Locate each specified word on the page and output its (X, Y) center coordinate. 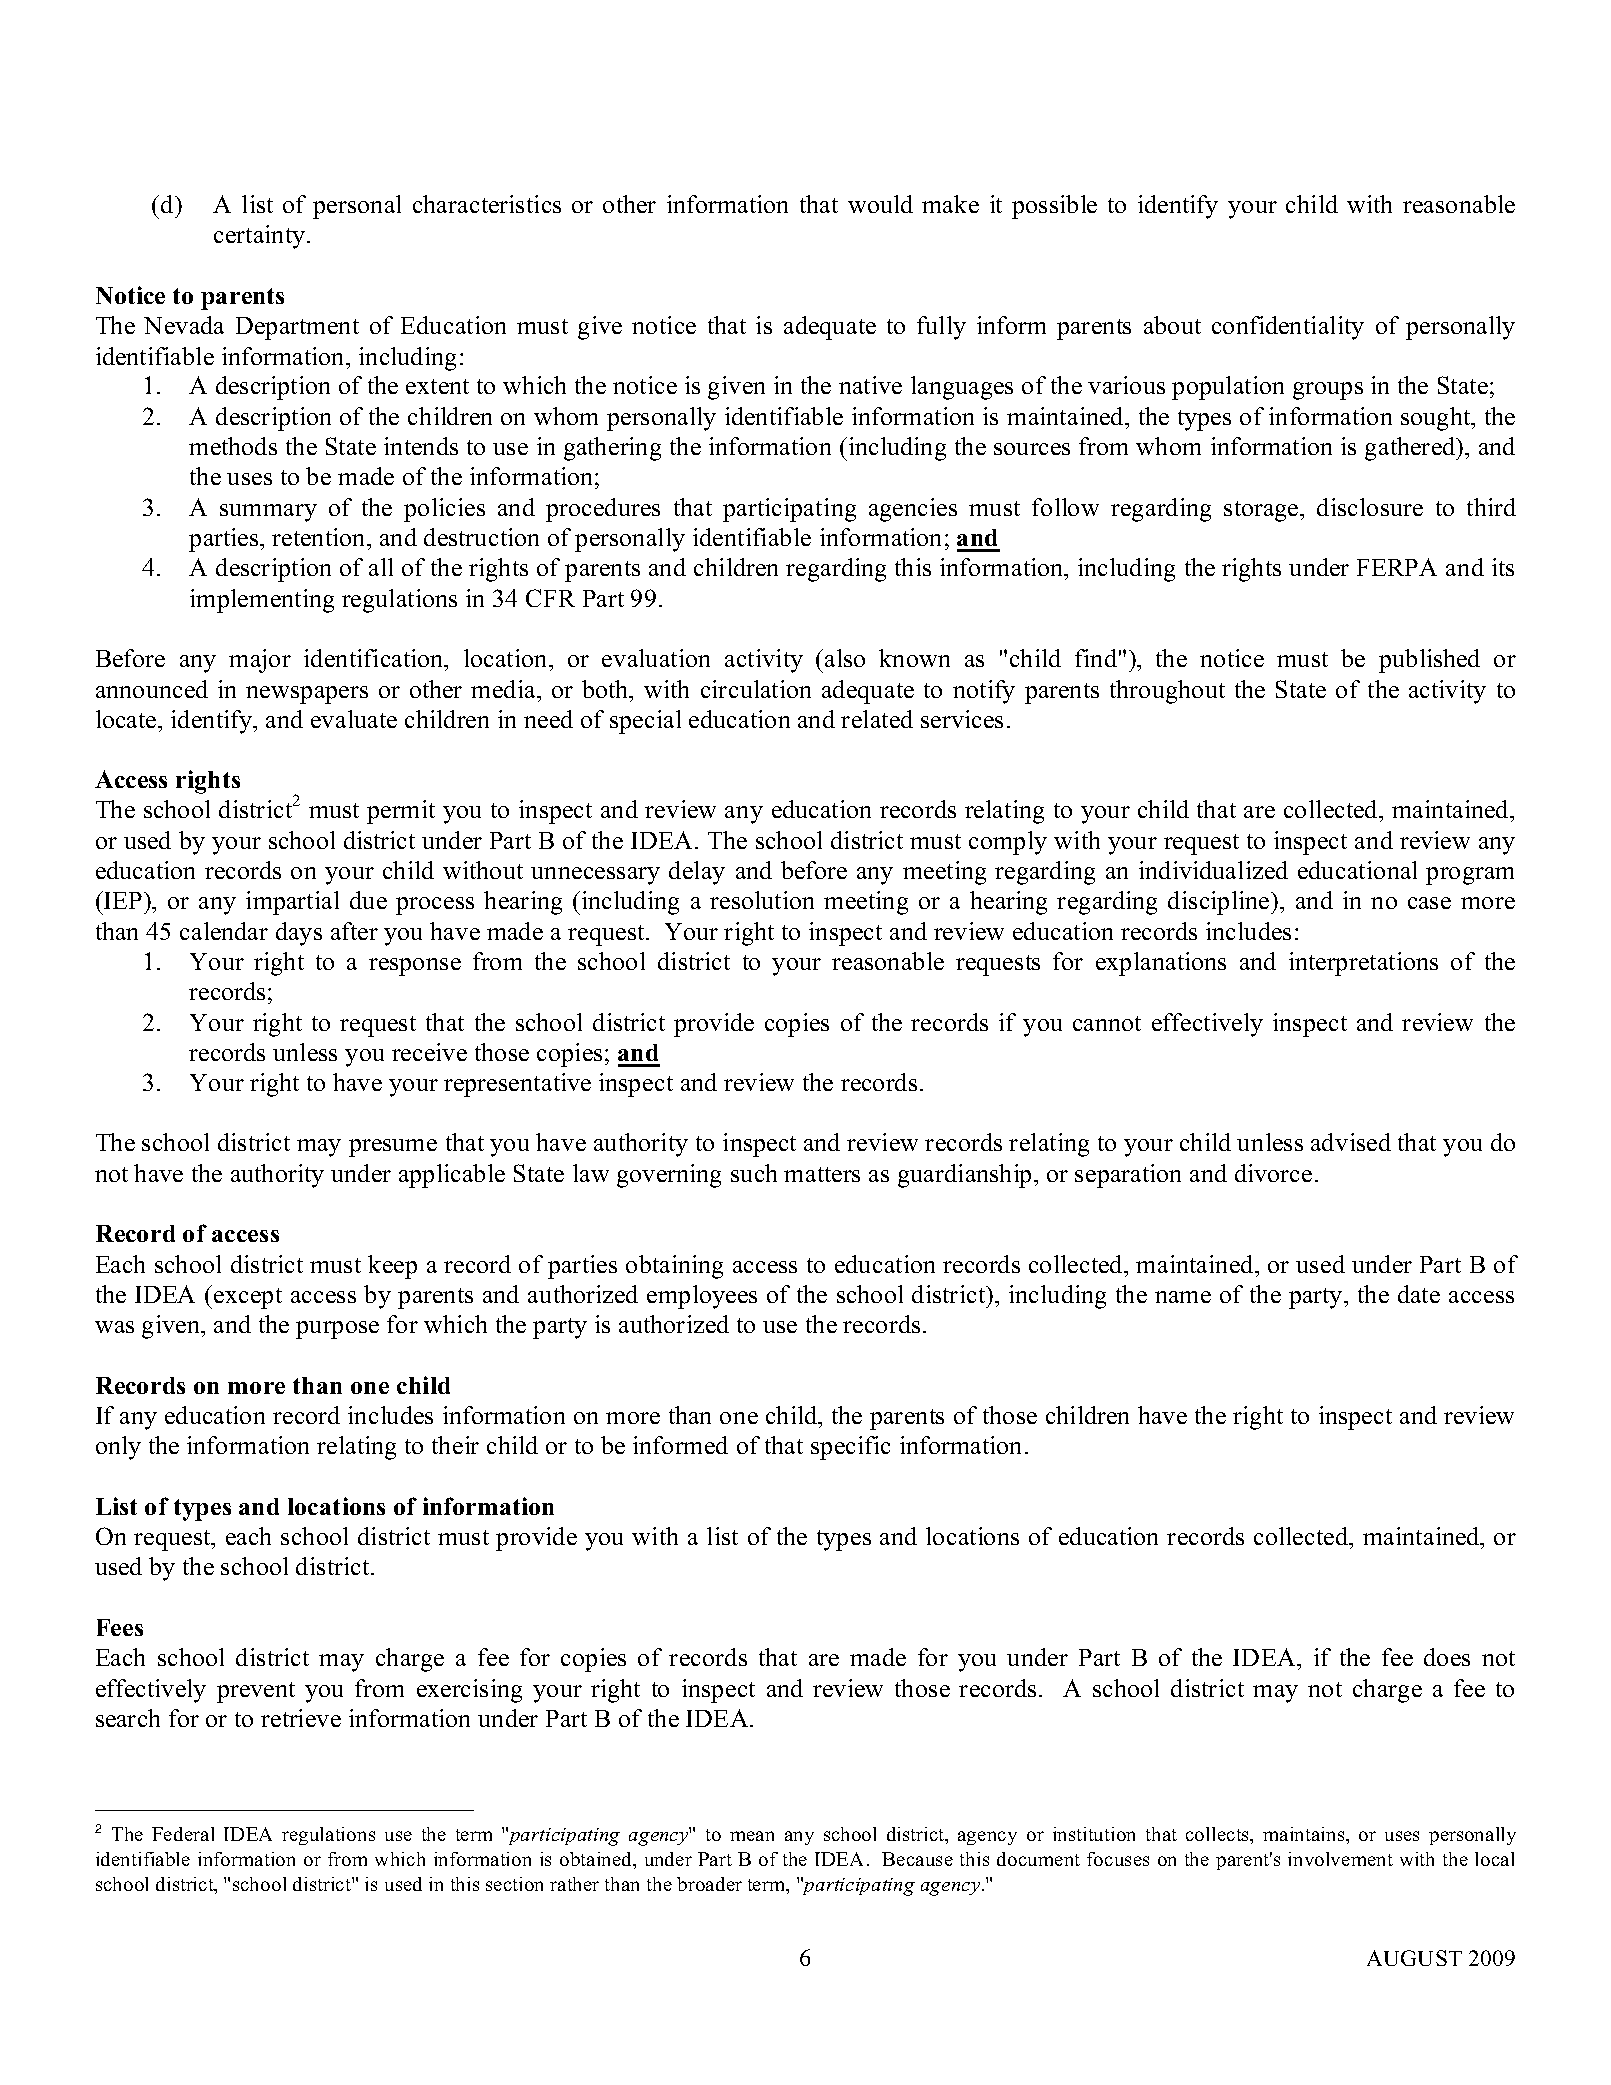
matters (822, 1174)
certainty (259, 237)
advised (1351, 1142)
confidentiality (1288, 328)
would (880, 204)
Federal (183, 1834)
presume (393, 1148)
